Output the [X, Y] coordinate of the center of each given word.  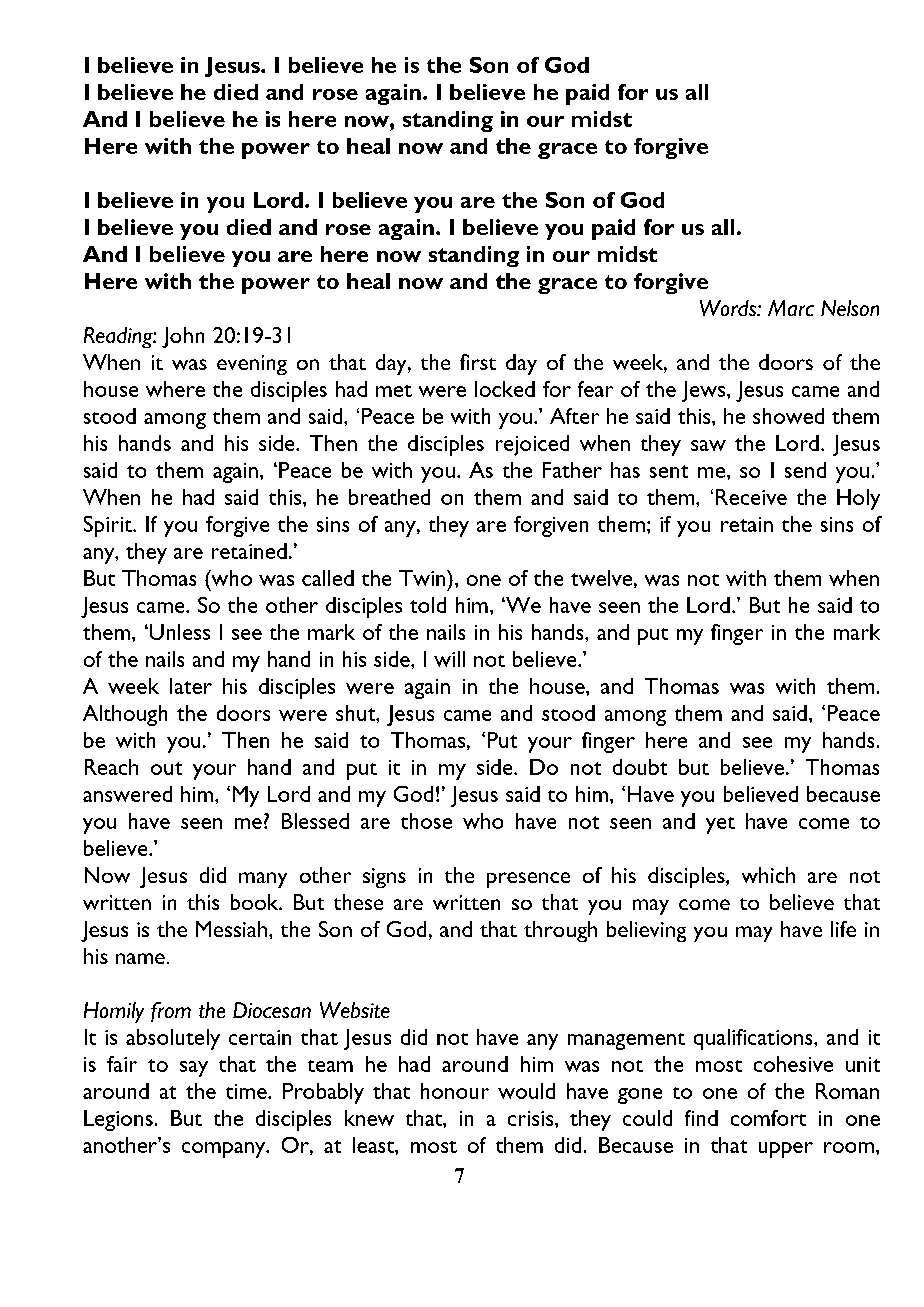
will [449, 659]
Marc [791, 308]
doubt [640, 767]
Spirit [109, 526]
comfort [768, 1118]
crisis [532, 1118]
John [183, 337]
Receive [751, 497]
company [225, 1150]
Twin [423, 578]
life [843, 929]
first [478, 362]
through [560, 931]
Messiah [231, 929]
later [191, 686]
